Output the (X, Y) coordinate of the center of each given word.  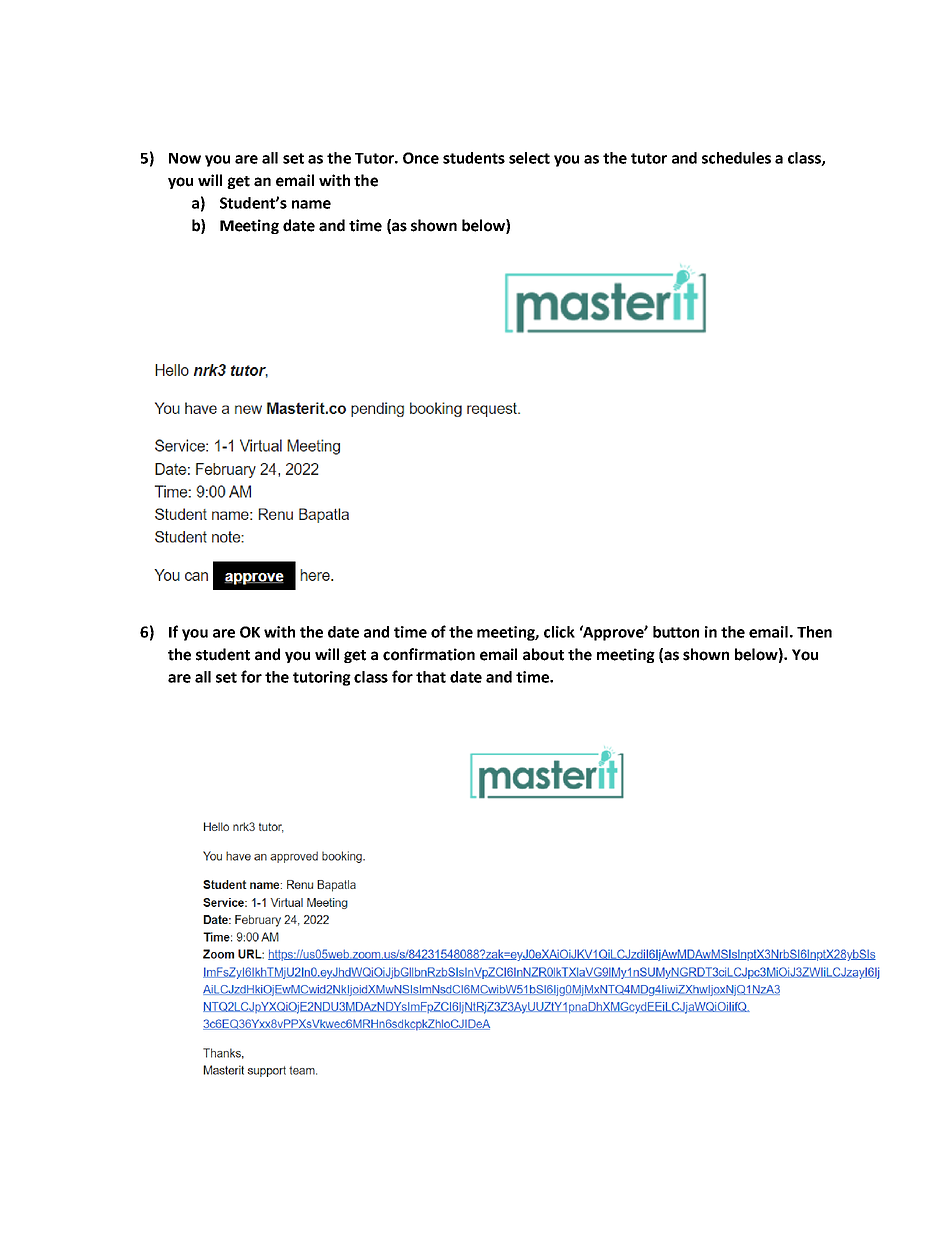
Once (421, 158)
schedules (736, 158)
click (559, 632)
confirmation (429, 654)
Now (185, 158)
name (311, 204)
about (543, 654)
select (529, 158)
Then (814, 632)
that (431, 677)
